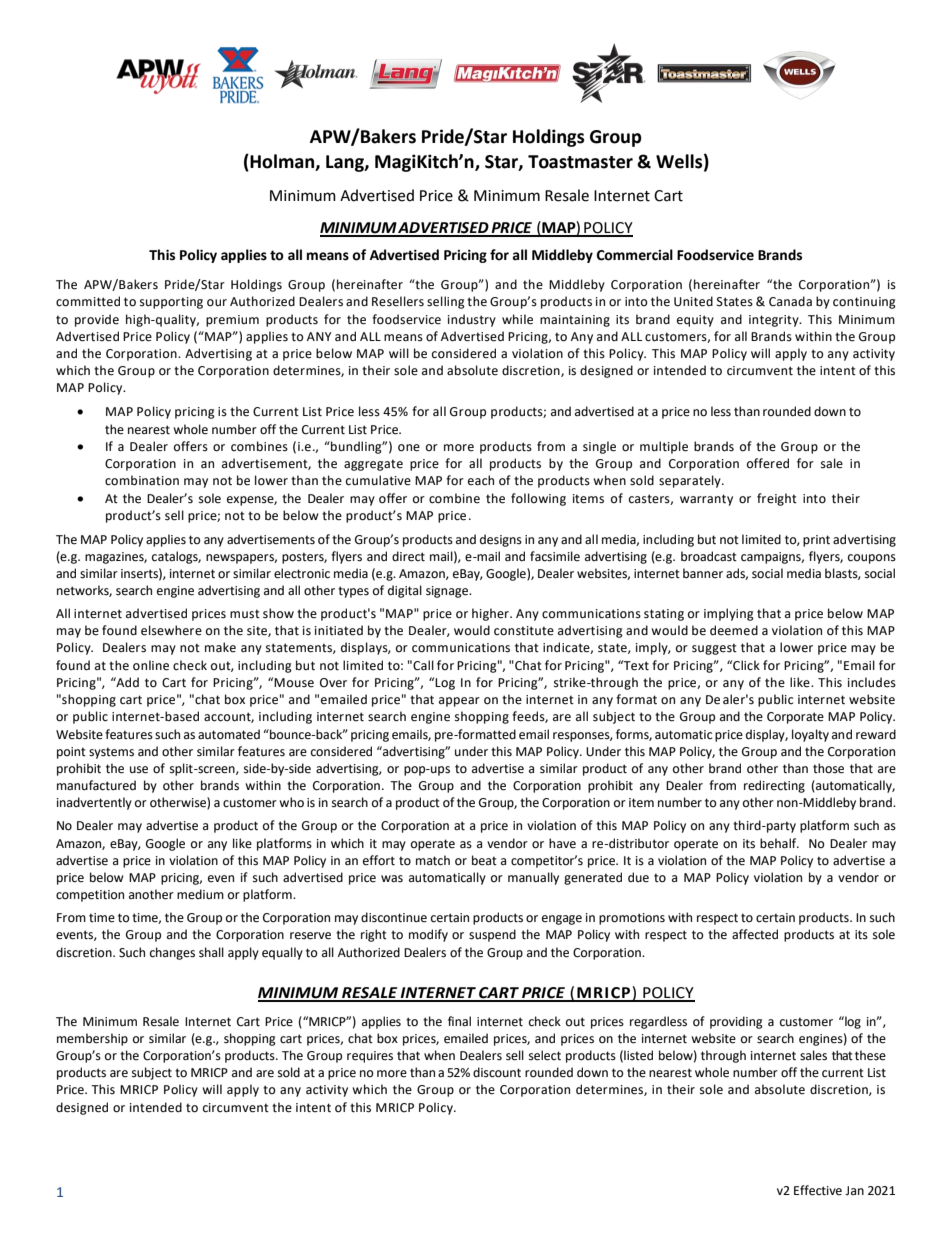  What do you see at coordinates (484, 860) in the document?
I see `beat` at bounding box center [484, 860].
